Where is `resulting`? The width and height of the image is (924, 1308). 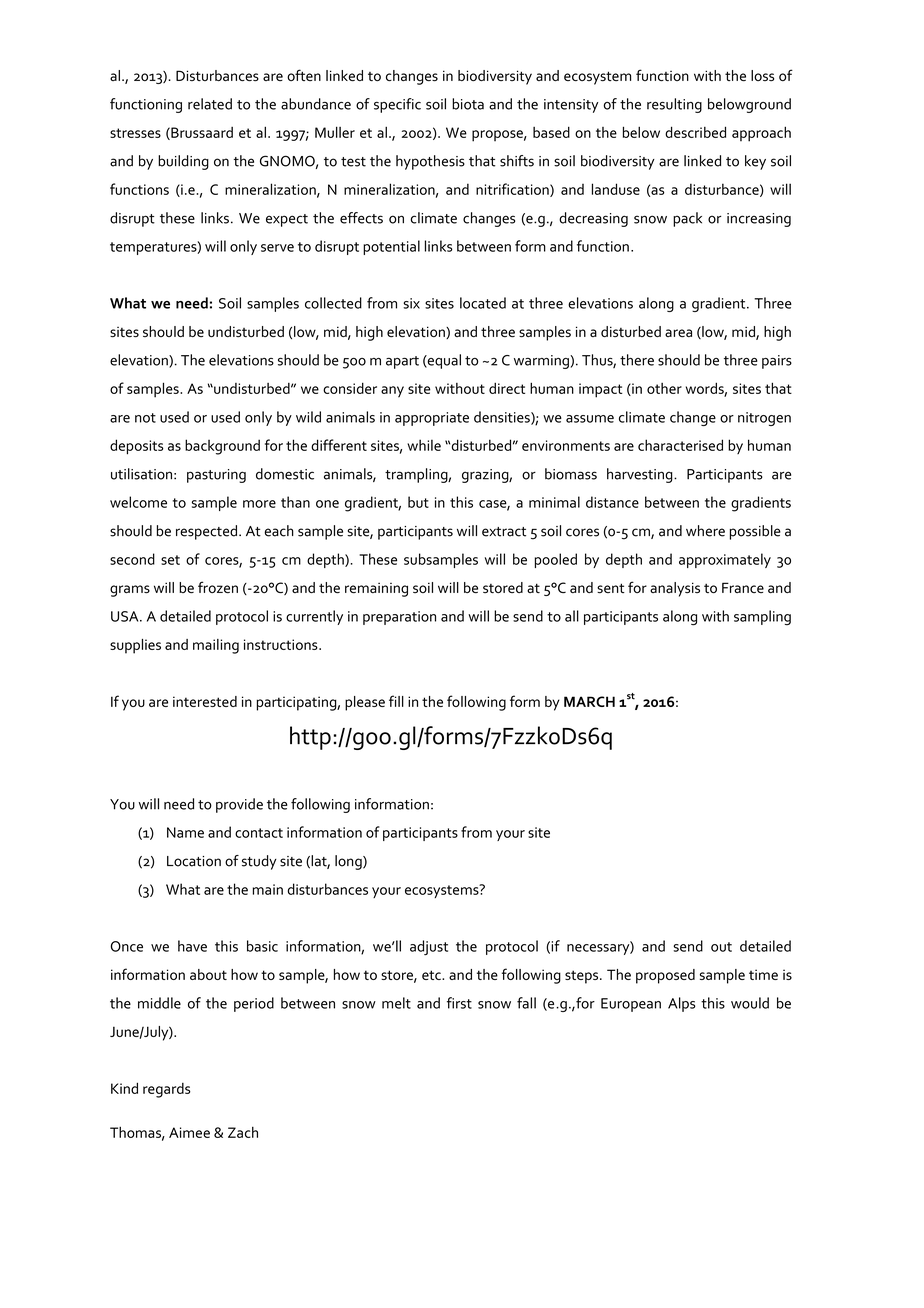 resulting is located at coordinates (674, 105).
